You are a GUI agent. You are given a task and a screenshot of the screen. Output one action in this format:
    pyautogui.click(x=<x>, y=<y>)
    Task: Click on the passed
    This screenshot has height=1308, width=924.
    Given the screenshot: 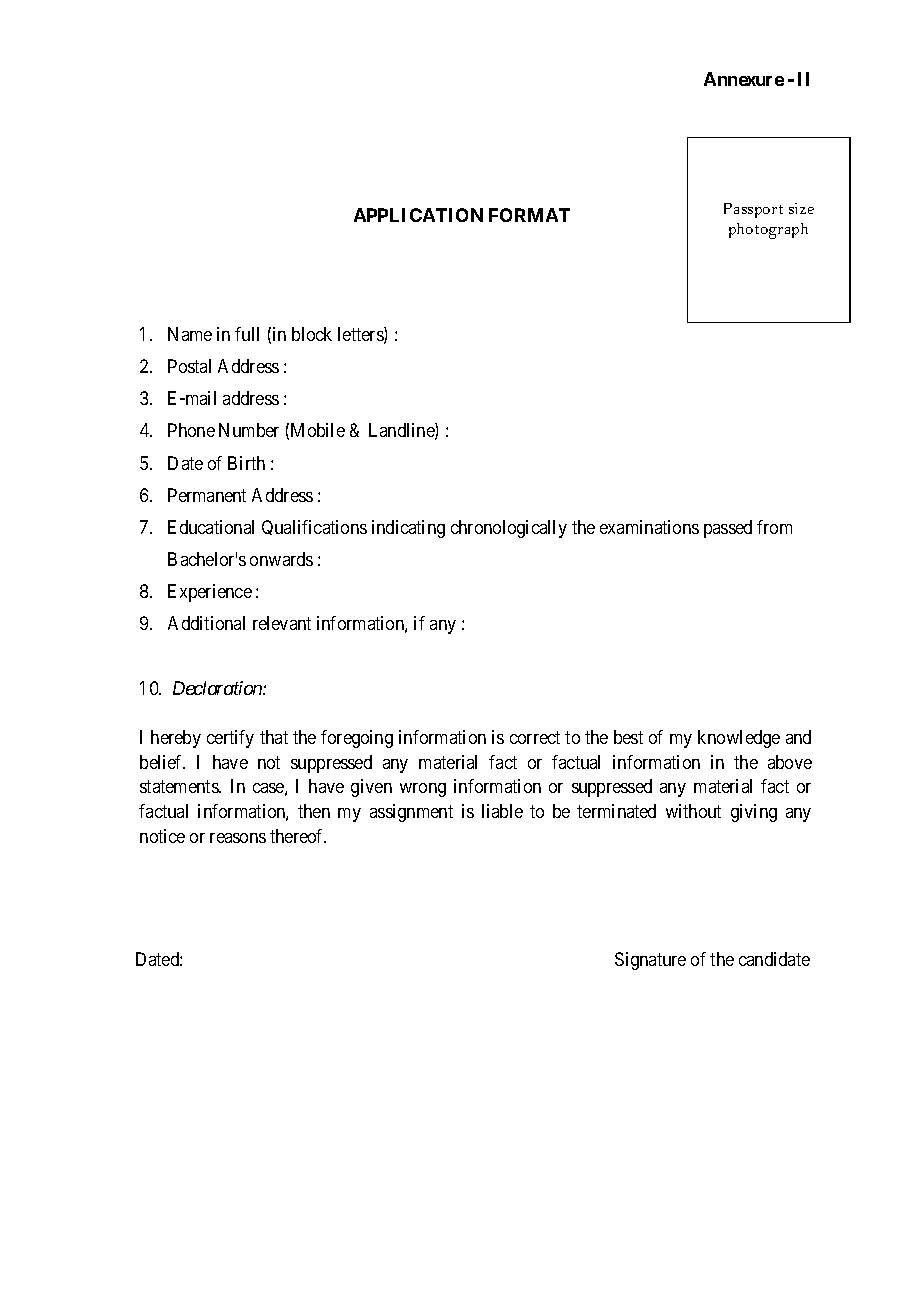 What is the action you would take?
    pyautogui.click(x=728, y=529)
